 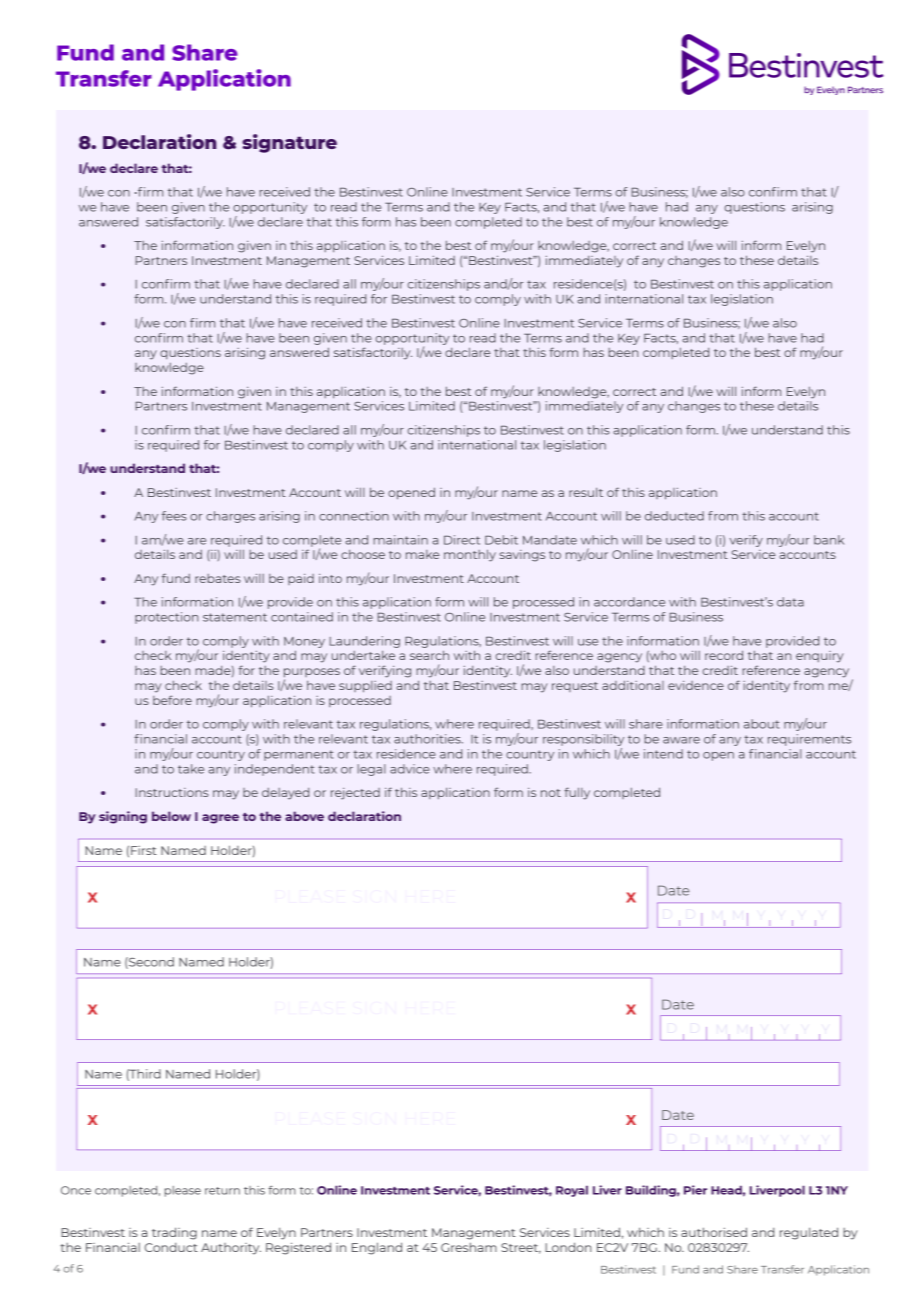 What do you see at coordinates (174, 1233) in the document?
I see `trading` at bounding box center [174, 1233].
